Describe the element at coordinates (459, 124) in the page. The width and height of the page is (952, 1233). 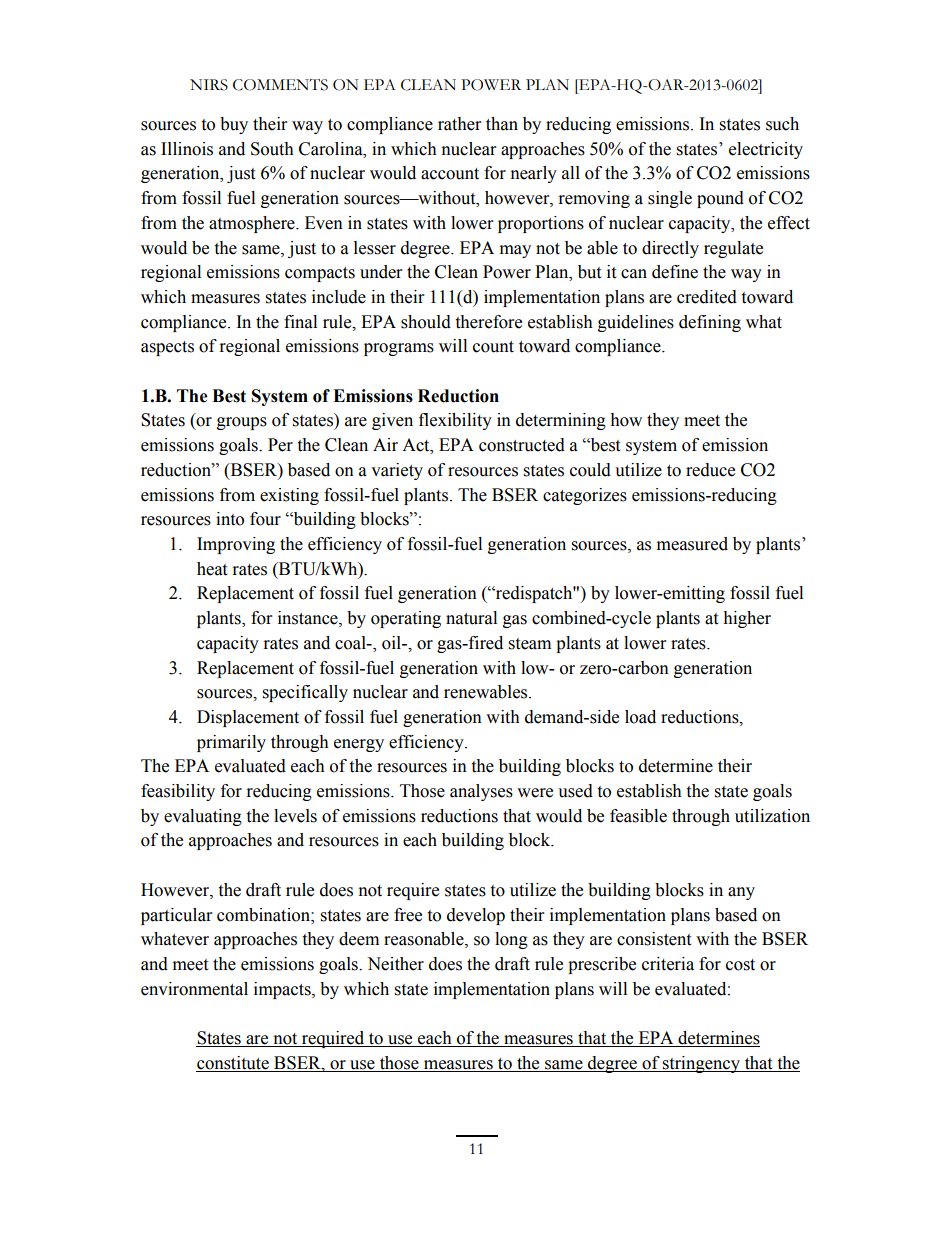
I see `rather` at that location.
